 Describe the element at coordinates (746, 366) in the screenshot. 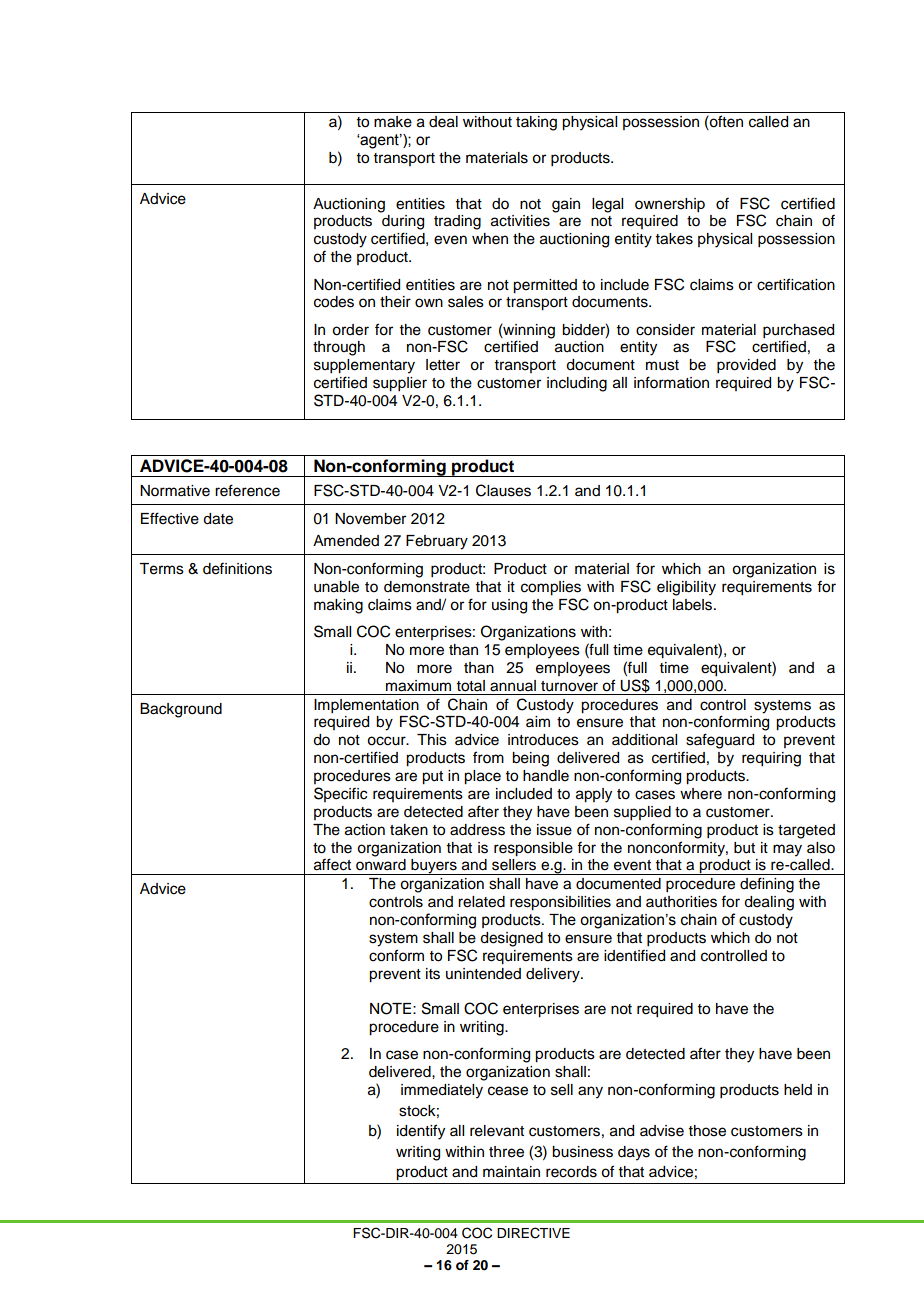

I see `provided` at that location.
